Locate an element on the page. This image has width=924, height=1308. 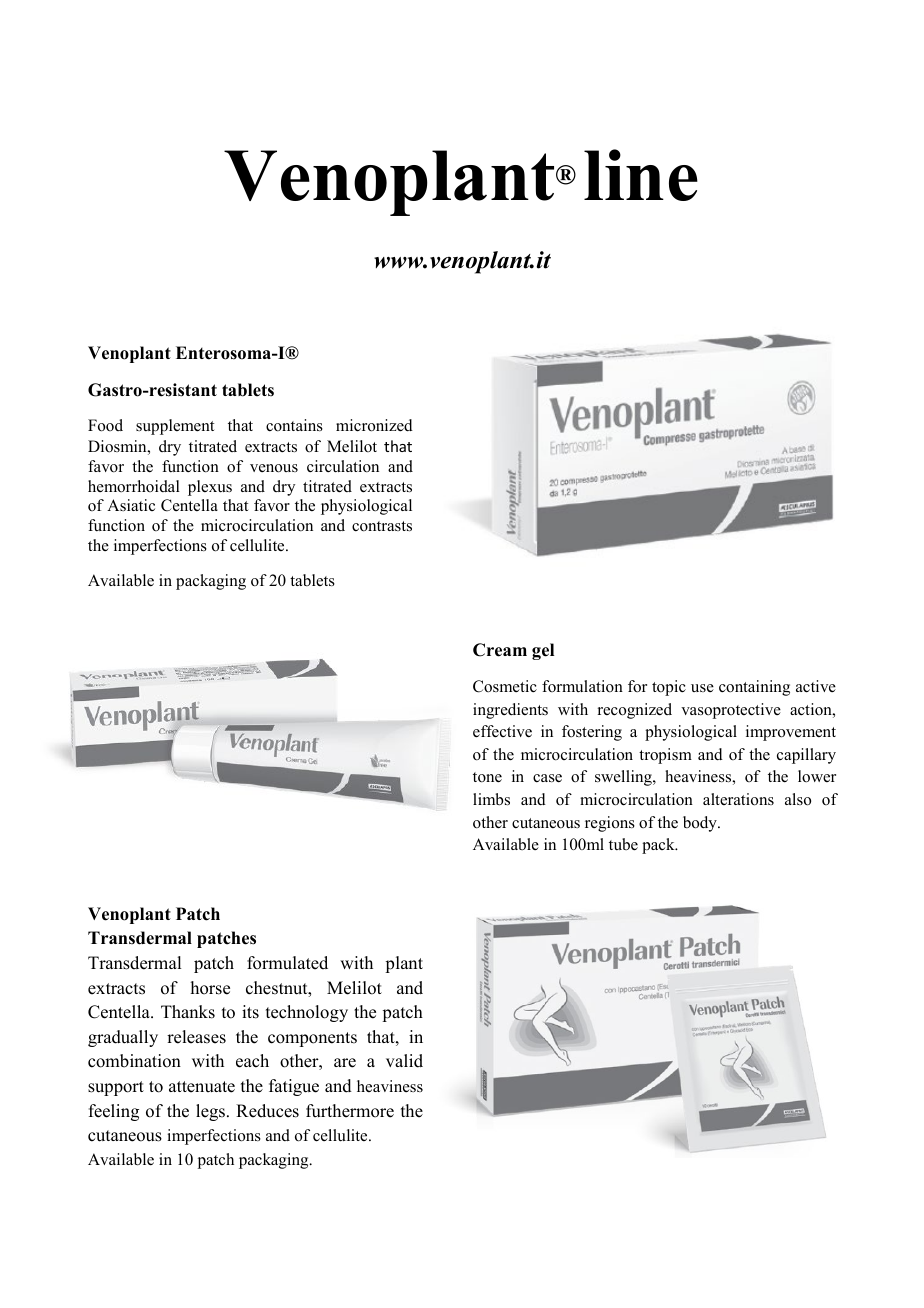
tone is located at coordinates (487, 777).
